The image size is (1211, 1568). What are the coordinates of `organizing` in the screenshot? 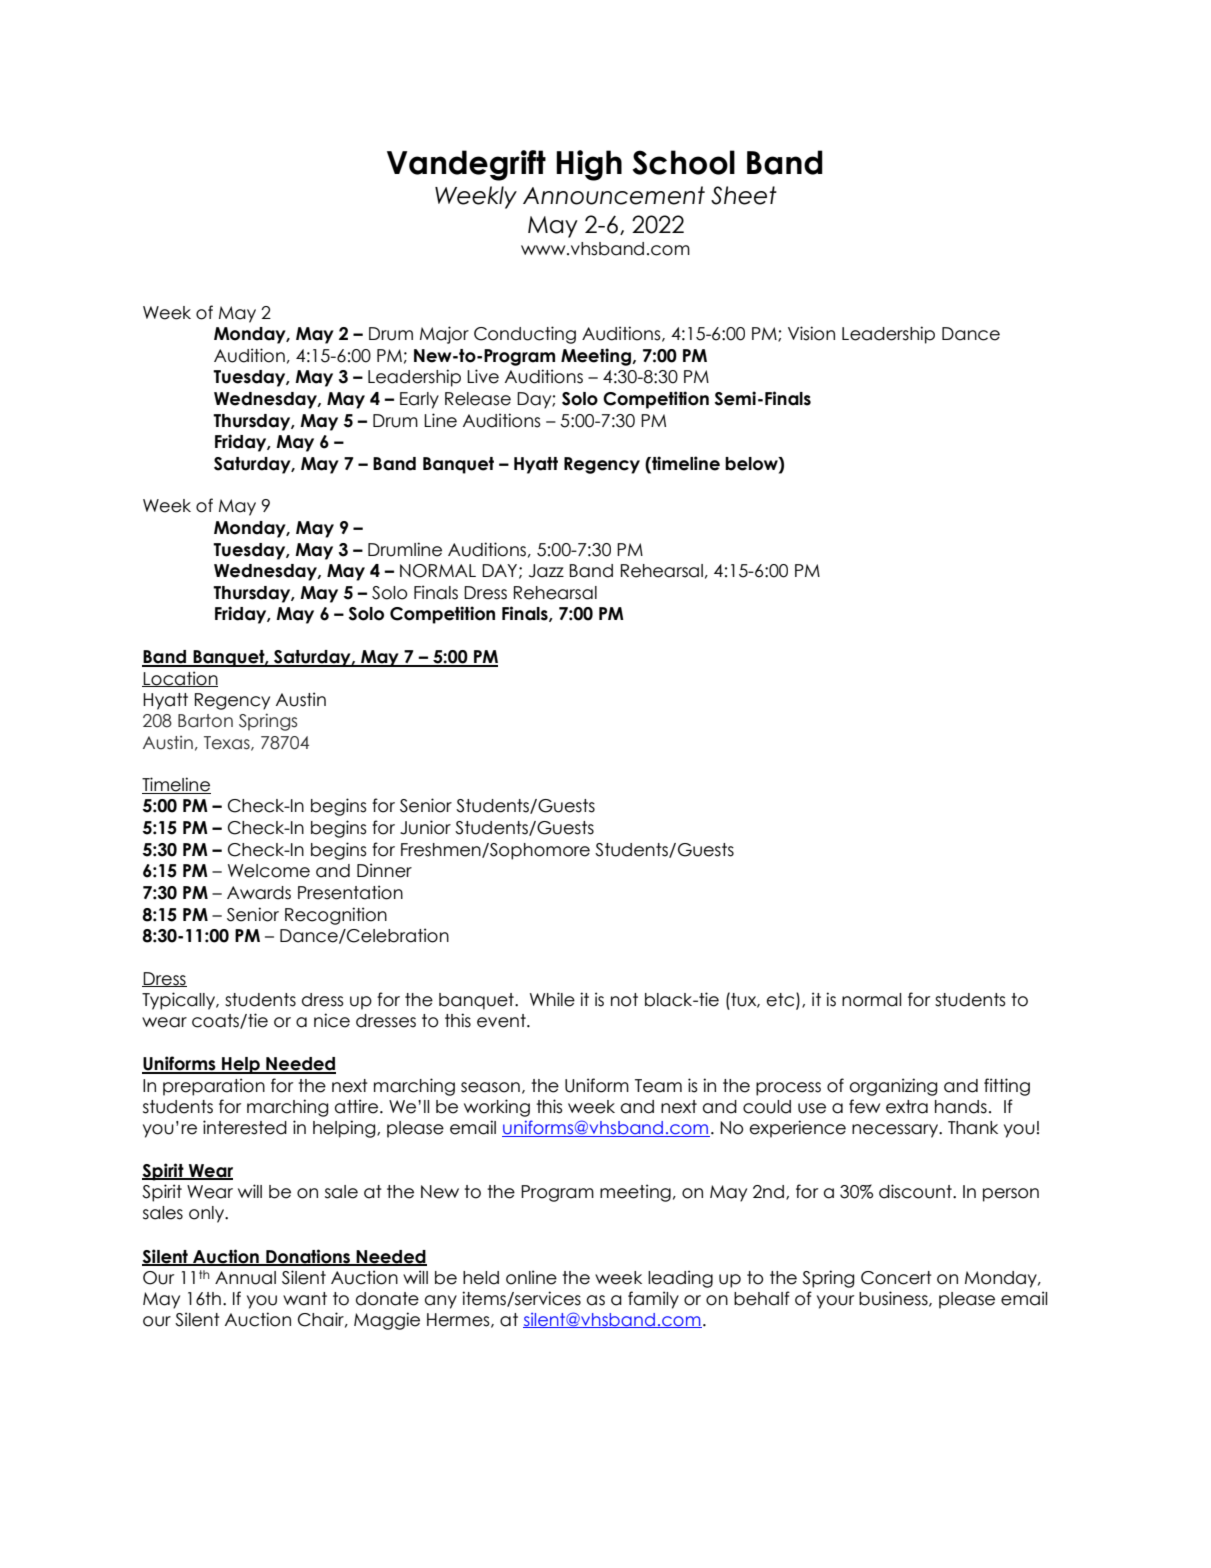 It's located at (893, 1087).
